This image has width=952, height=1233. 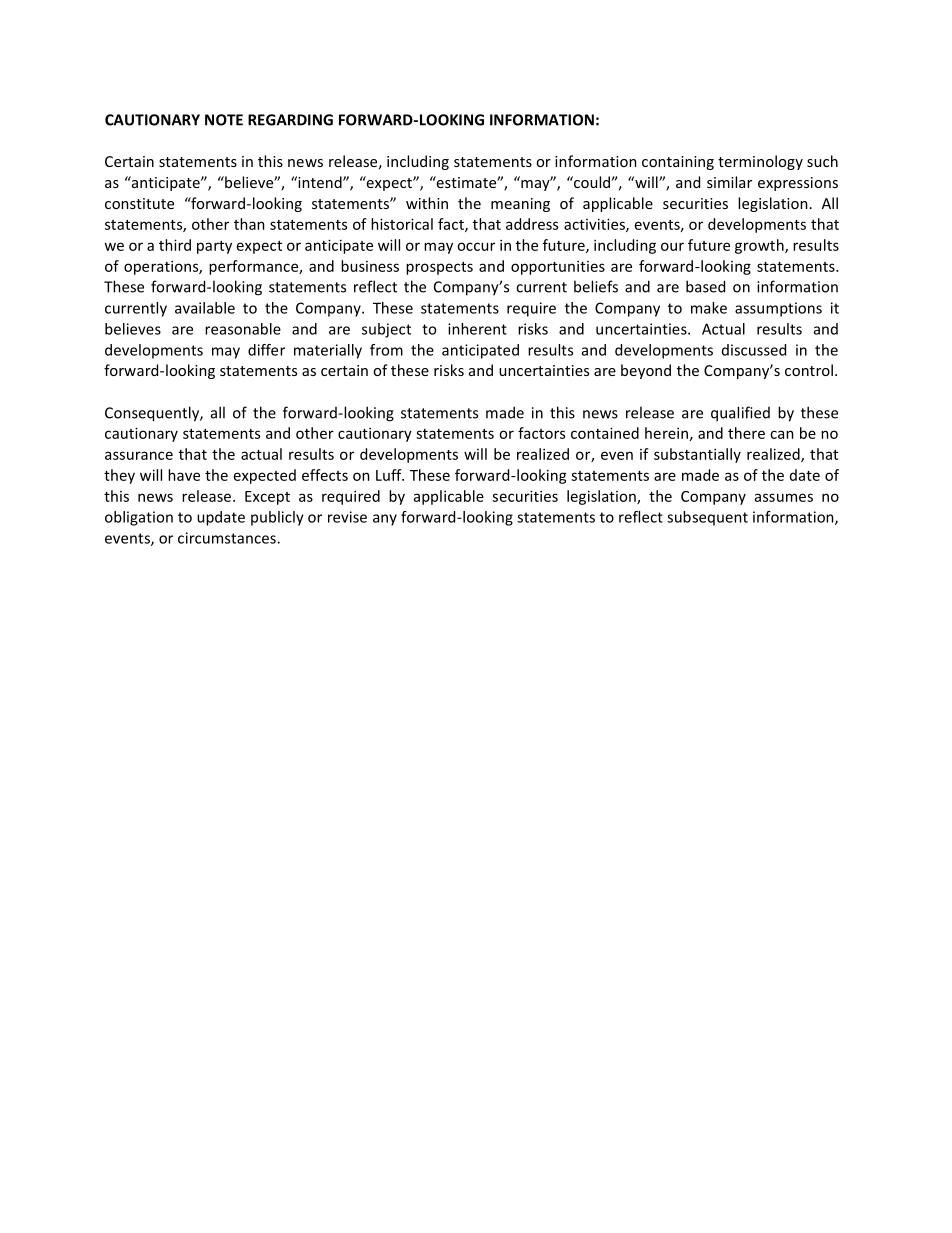 I want to click on NOTE, so click(x=224, y=120).
